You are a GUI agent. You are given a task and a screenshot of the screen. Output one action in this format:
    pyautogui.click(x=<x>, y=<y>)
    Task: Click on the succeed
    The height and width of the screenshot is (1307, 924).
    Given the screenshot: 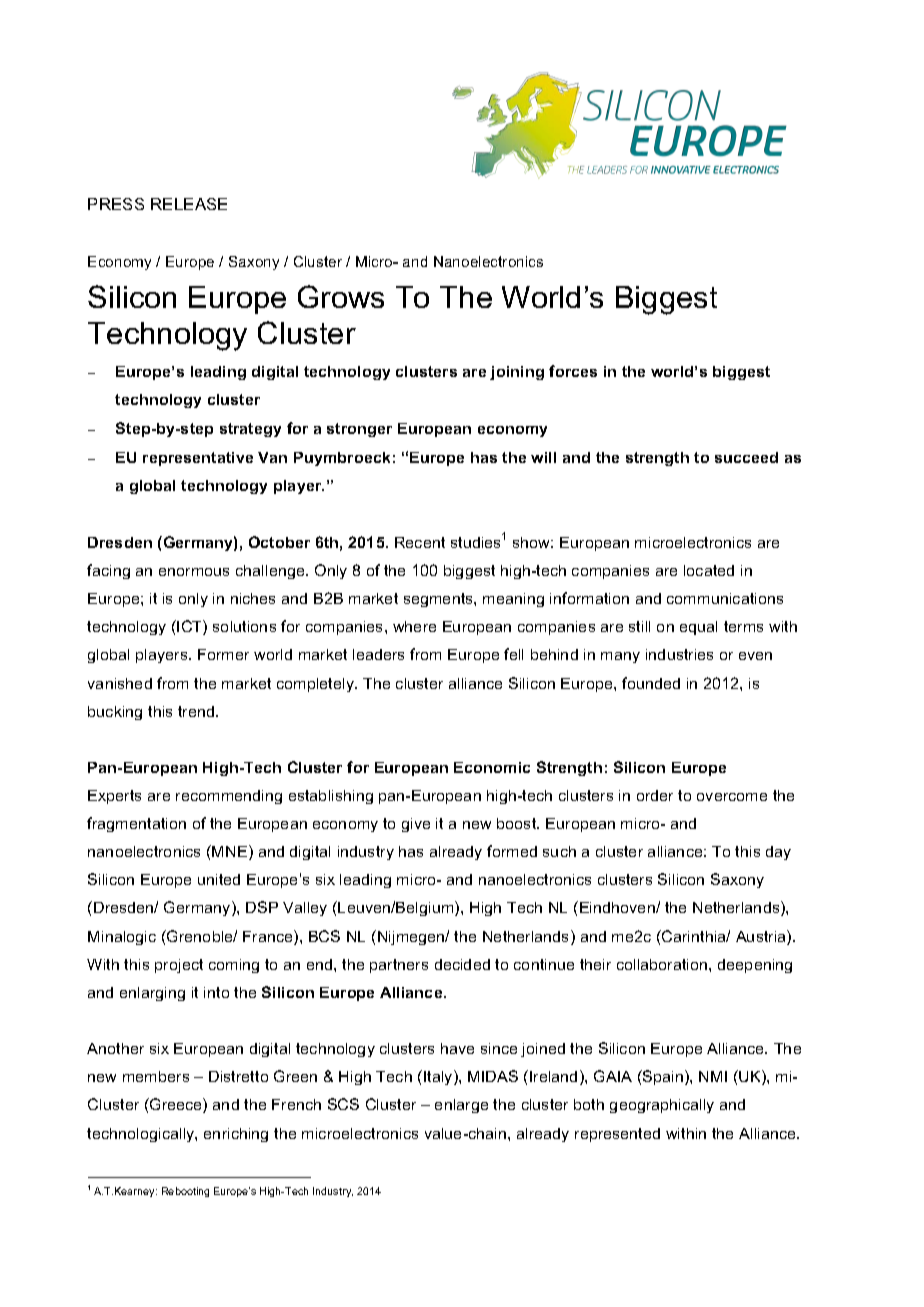 What is the action you would take?
    pyautogui.click(x=746, y=457)
